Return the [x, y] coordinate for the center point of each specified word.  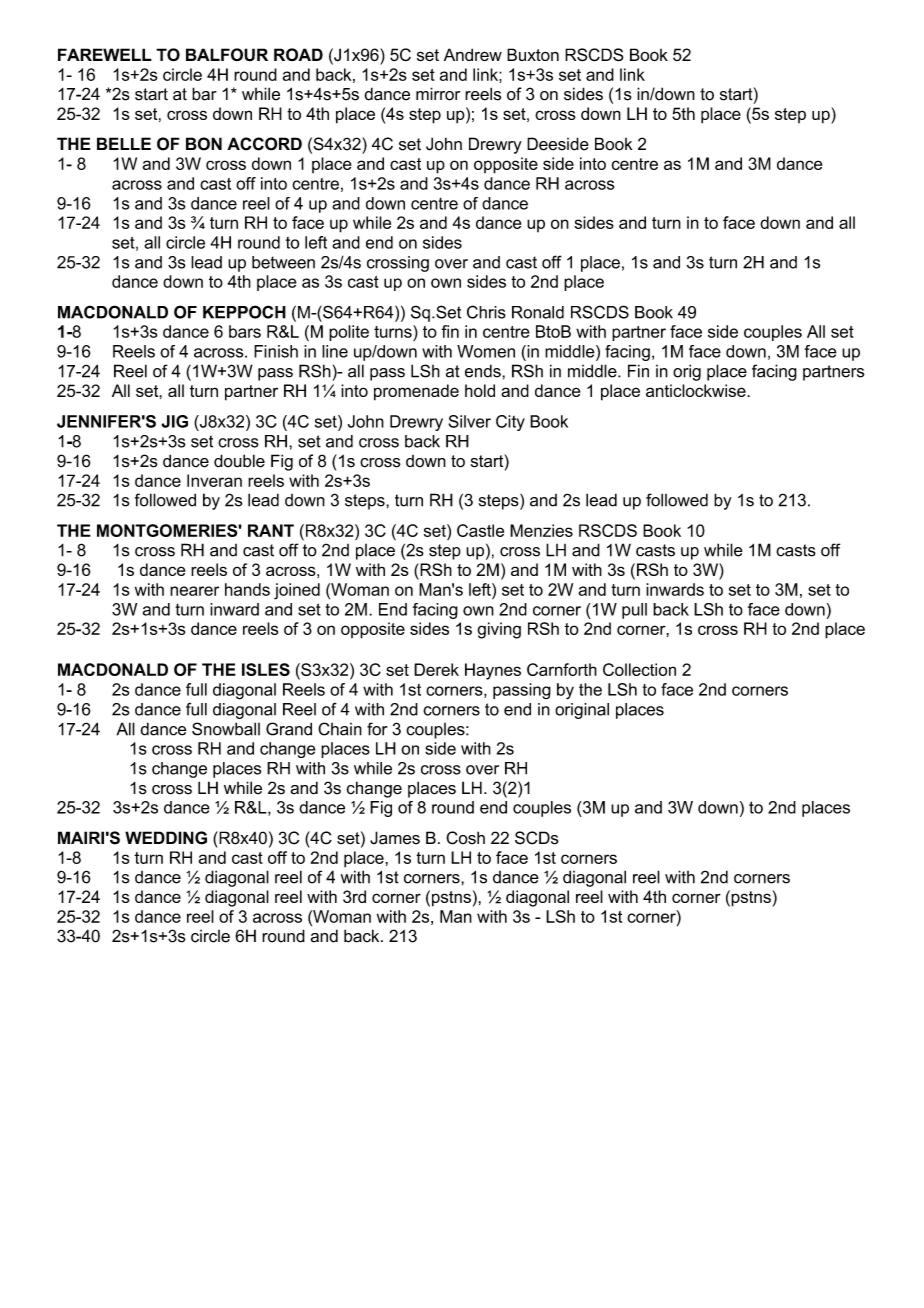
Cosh [465, 838]
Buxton [533, 54]
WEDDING [166, 838]
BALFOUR [227, 55]
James [395, 838]
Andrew [473, 54]
